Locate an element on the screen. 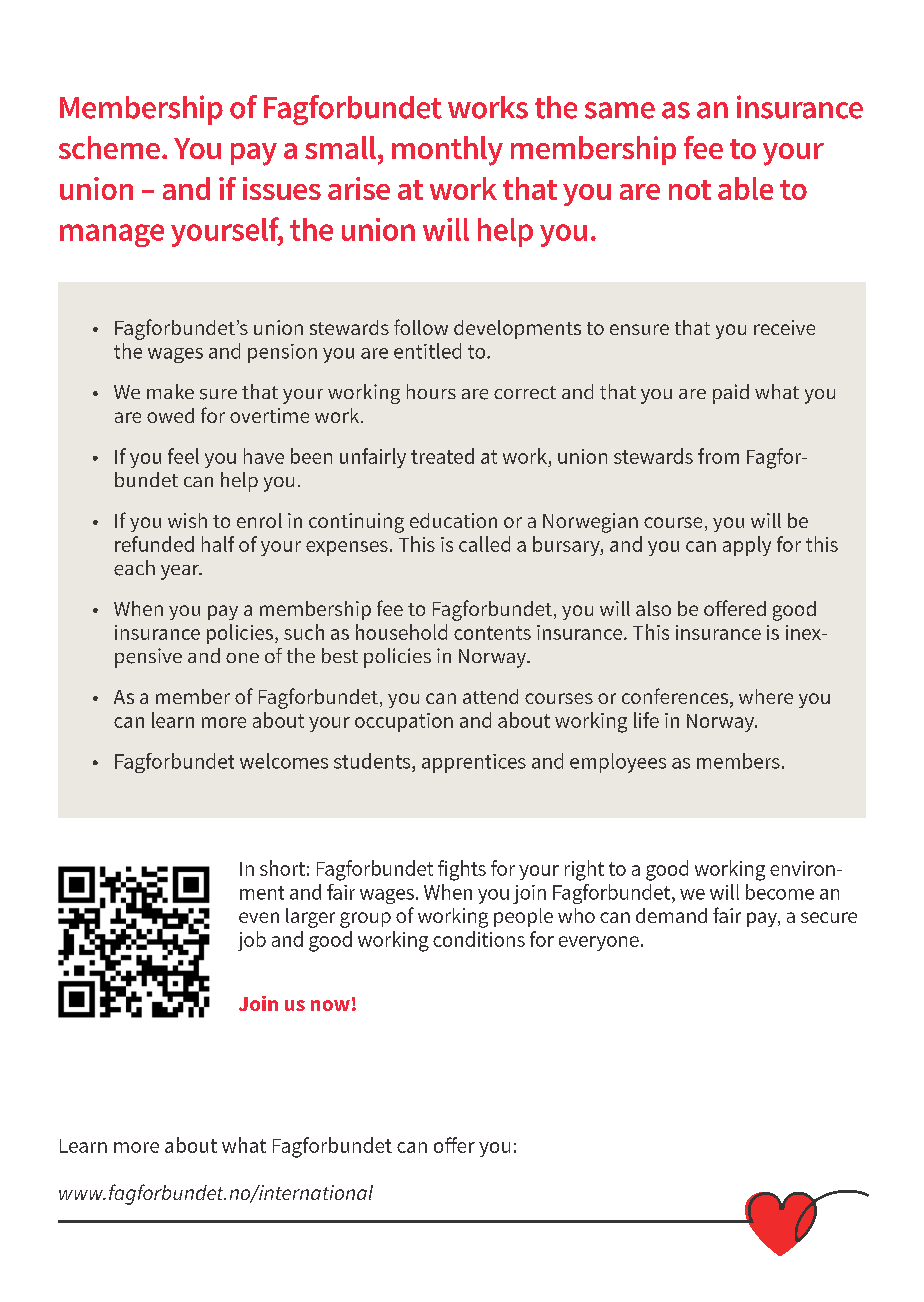 The width and height of the screenshot is (924, 1302). scheme is located at coordinates (109, 147).
